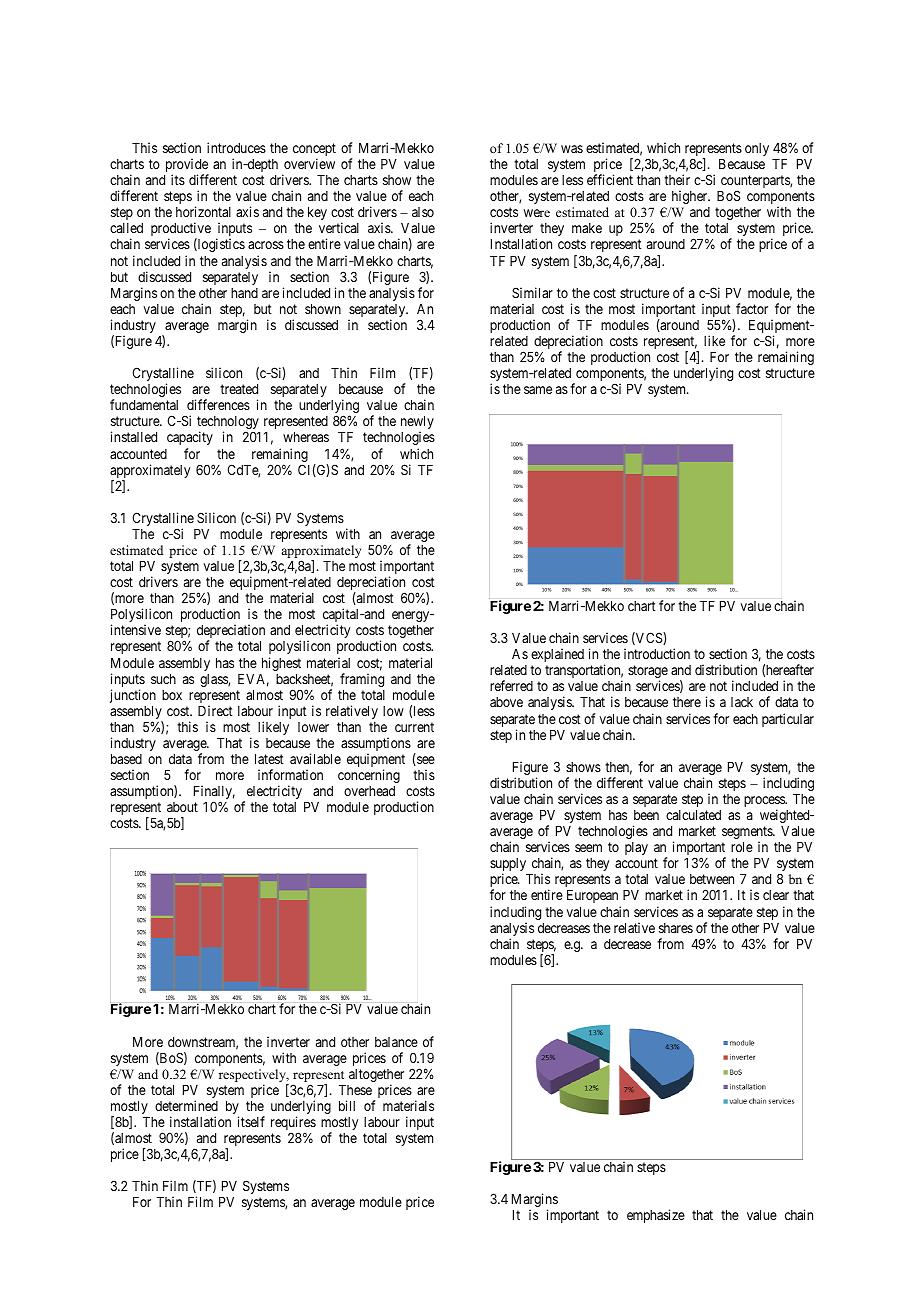  What do you see at coordinates (186, 1105) in the page?
I see `determined` at bounding box center [186, 1105].
